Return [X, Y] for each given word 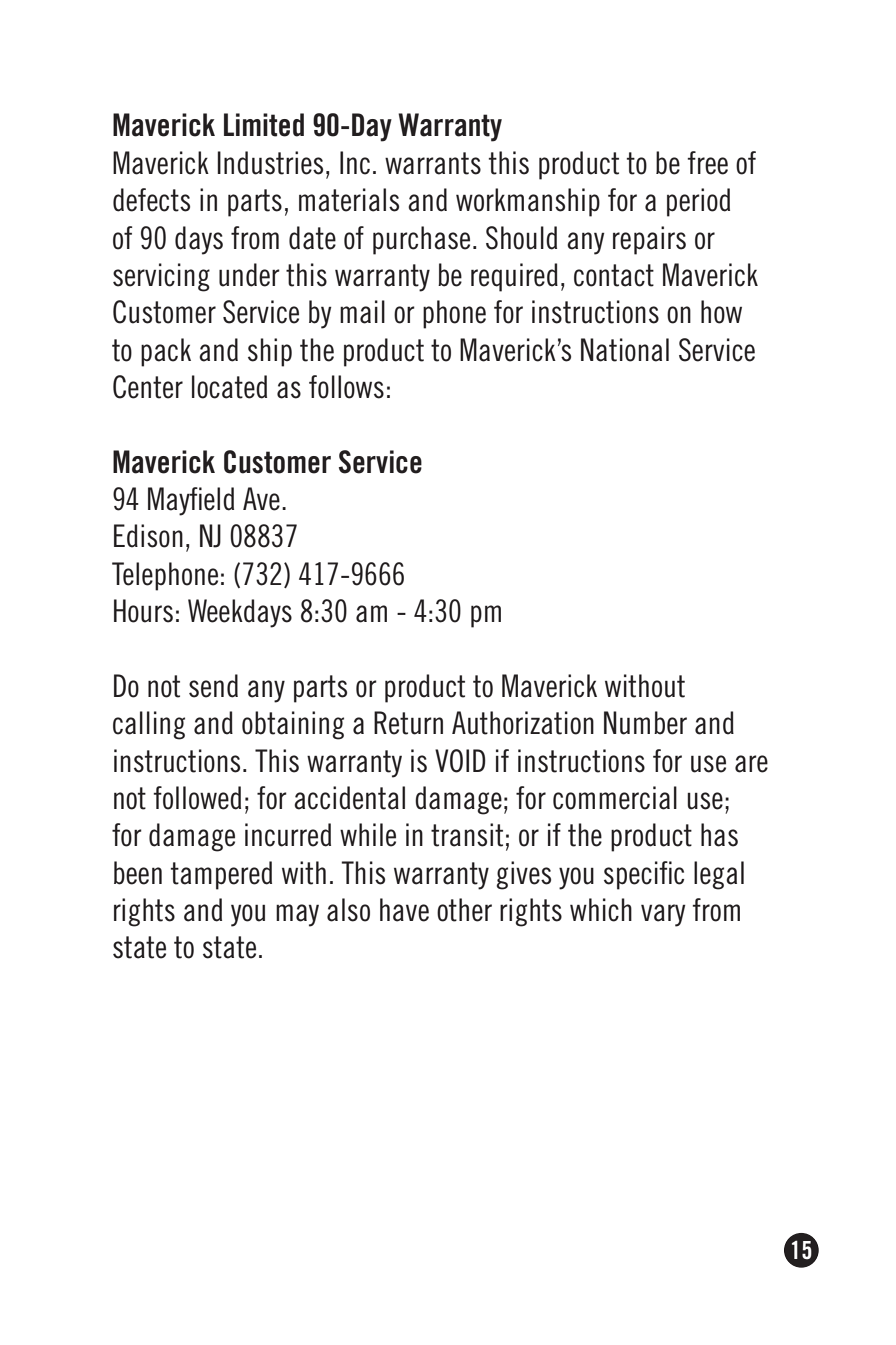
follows [346, 387]
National [625, 350]
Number [645, 723]
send [213, 686]
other [464, 910]
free [707, 163]
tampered [221, 875]
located [229, 387]
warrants [433, 163]
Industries [270, 163]
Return [408, 723]
